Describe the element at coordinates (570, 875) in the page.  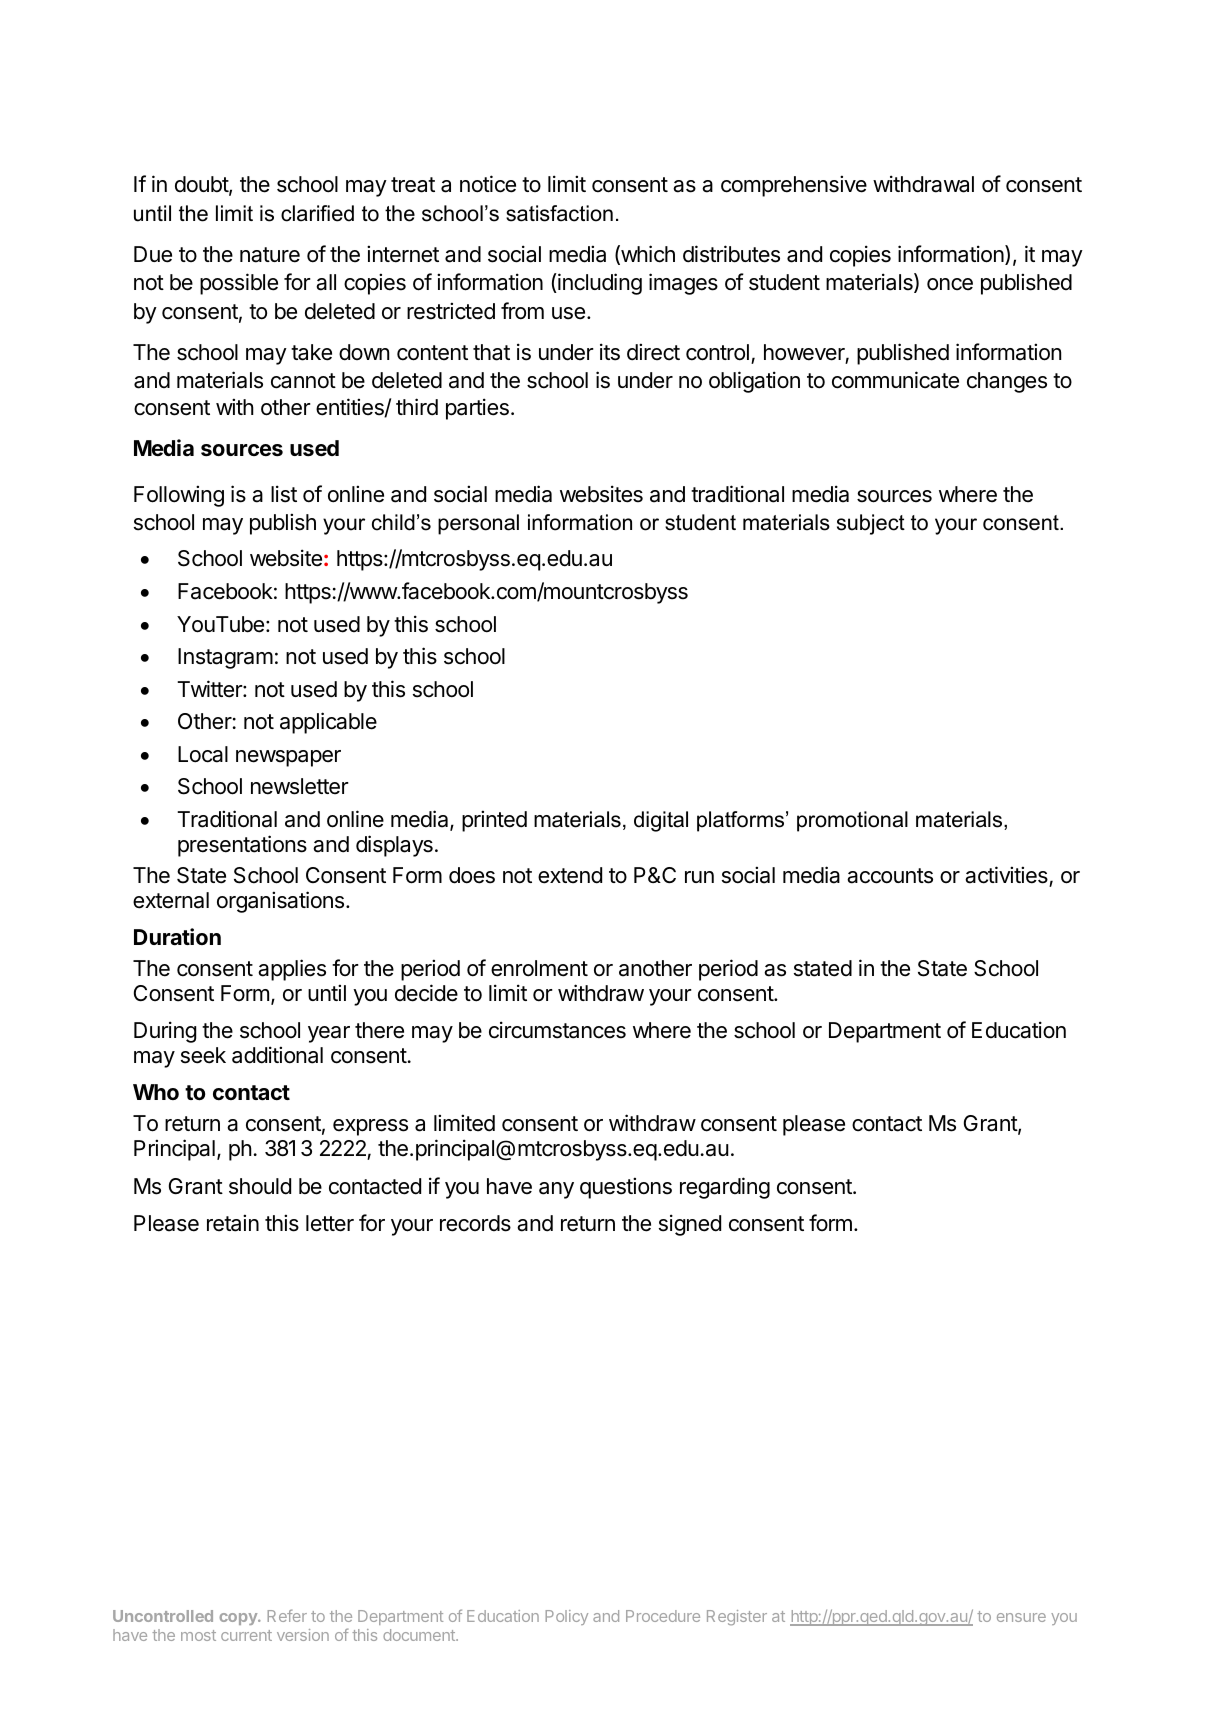
I see `extend` at that location.
